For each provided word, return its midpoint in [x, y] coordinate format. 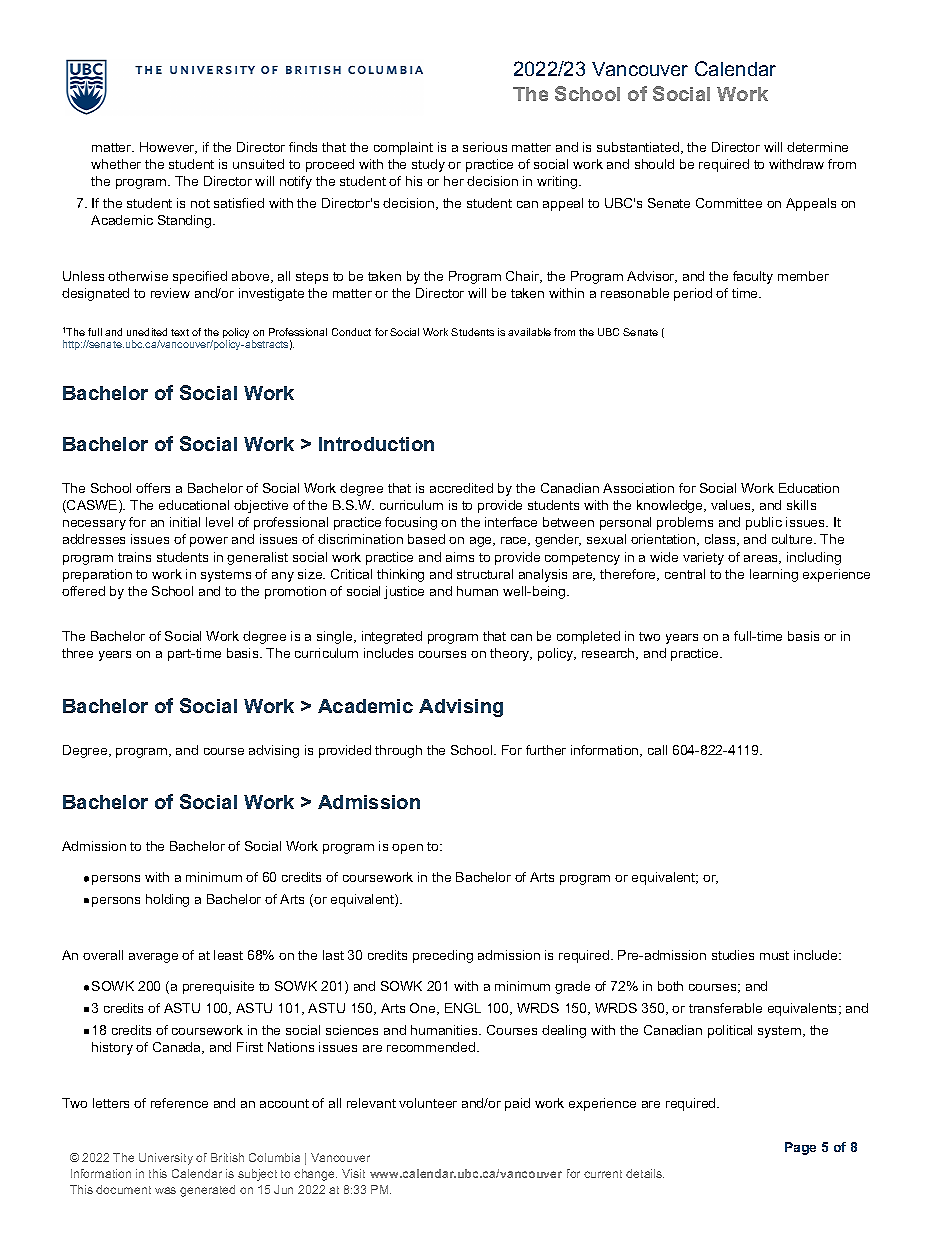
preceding [443, 956]
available [529, 332]
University [166, 1159]
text [180, 332]
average [153, 958]
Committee [729, 203]
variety [703, 558]
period [693, 294]
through [398, 751]
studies [733, 955]
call [657, 750]
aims [460, 557]
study [428, 165]
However [168, 148]
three [77, 653]
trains [134, 557]
